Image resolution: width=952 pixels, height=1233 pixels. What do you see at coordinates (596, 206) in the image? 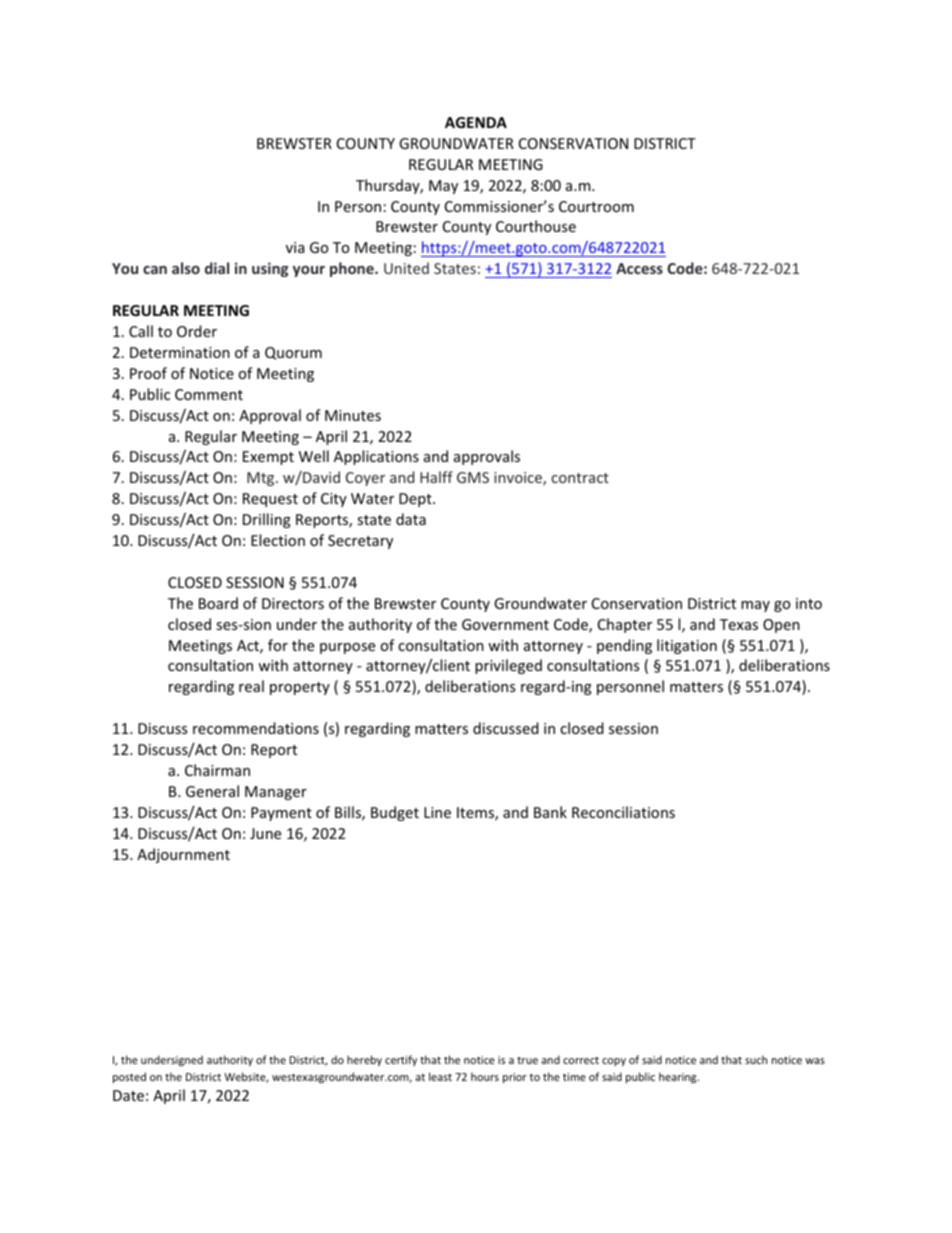
I see `Courtroom` at bounding box center [596, 206].
